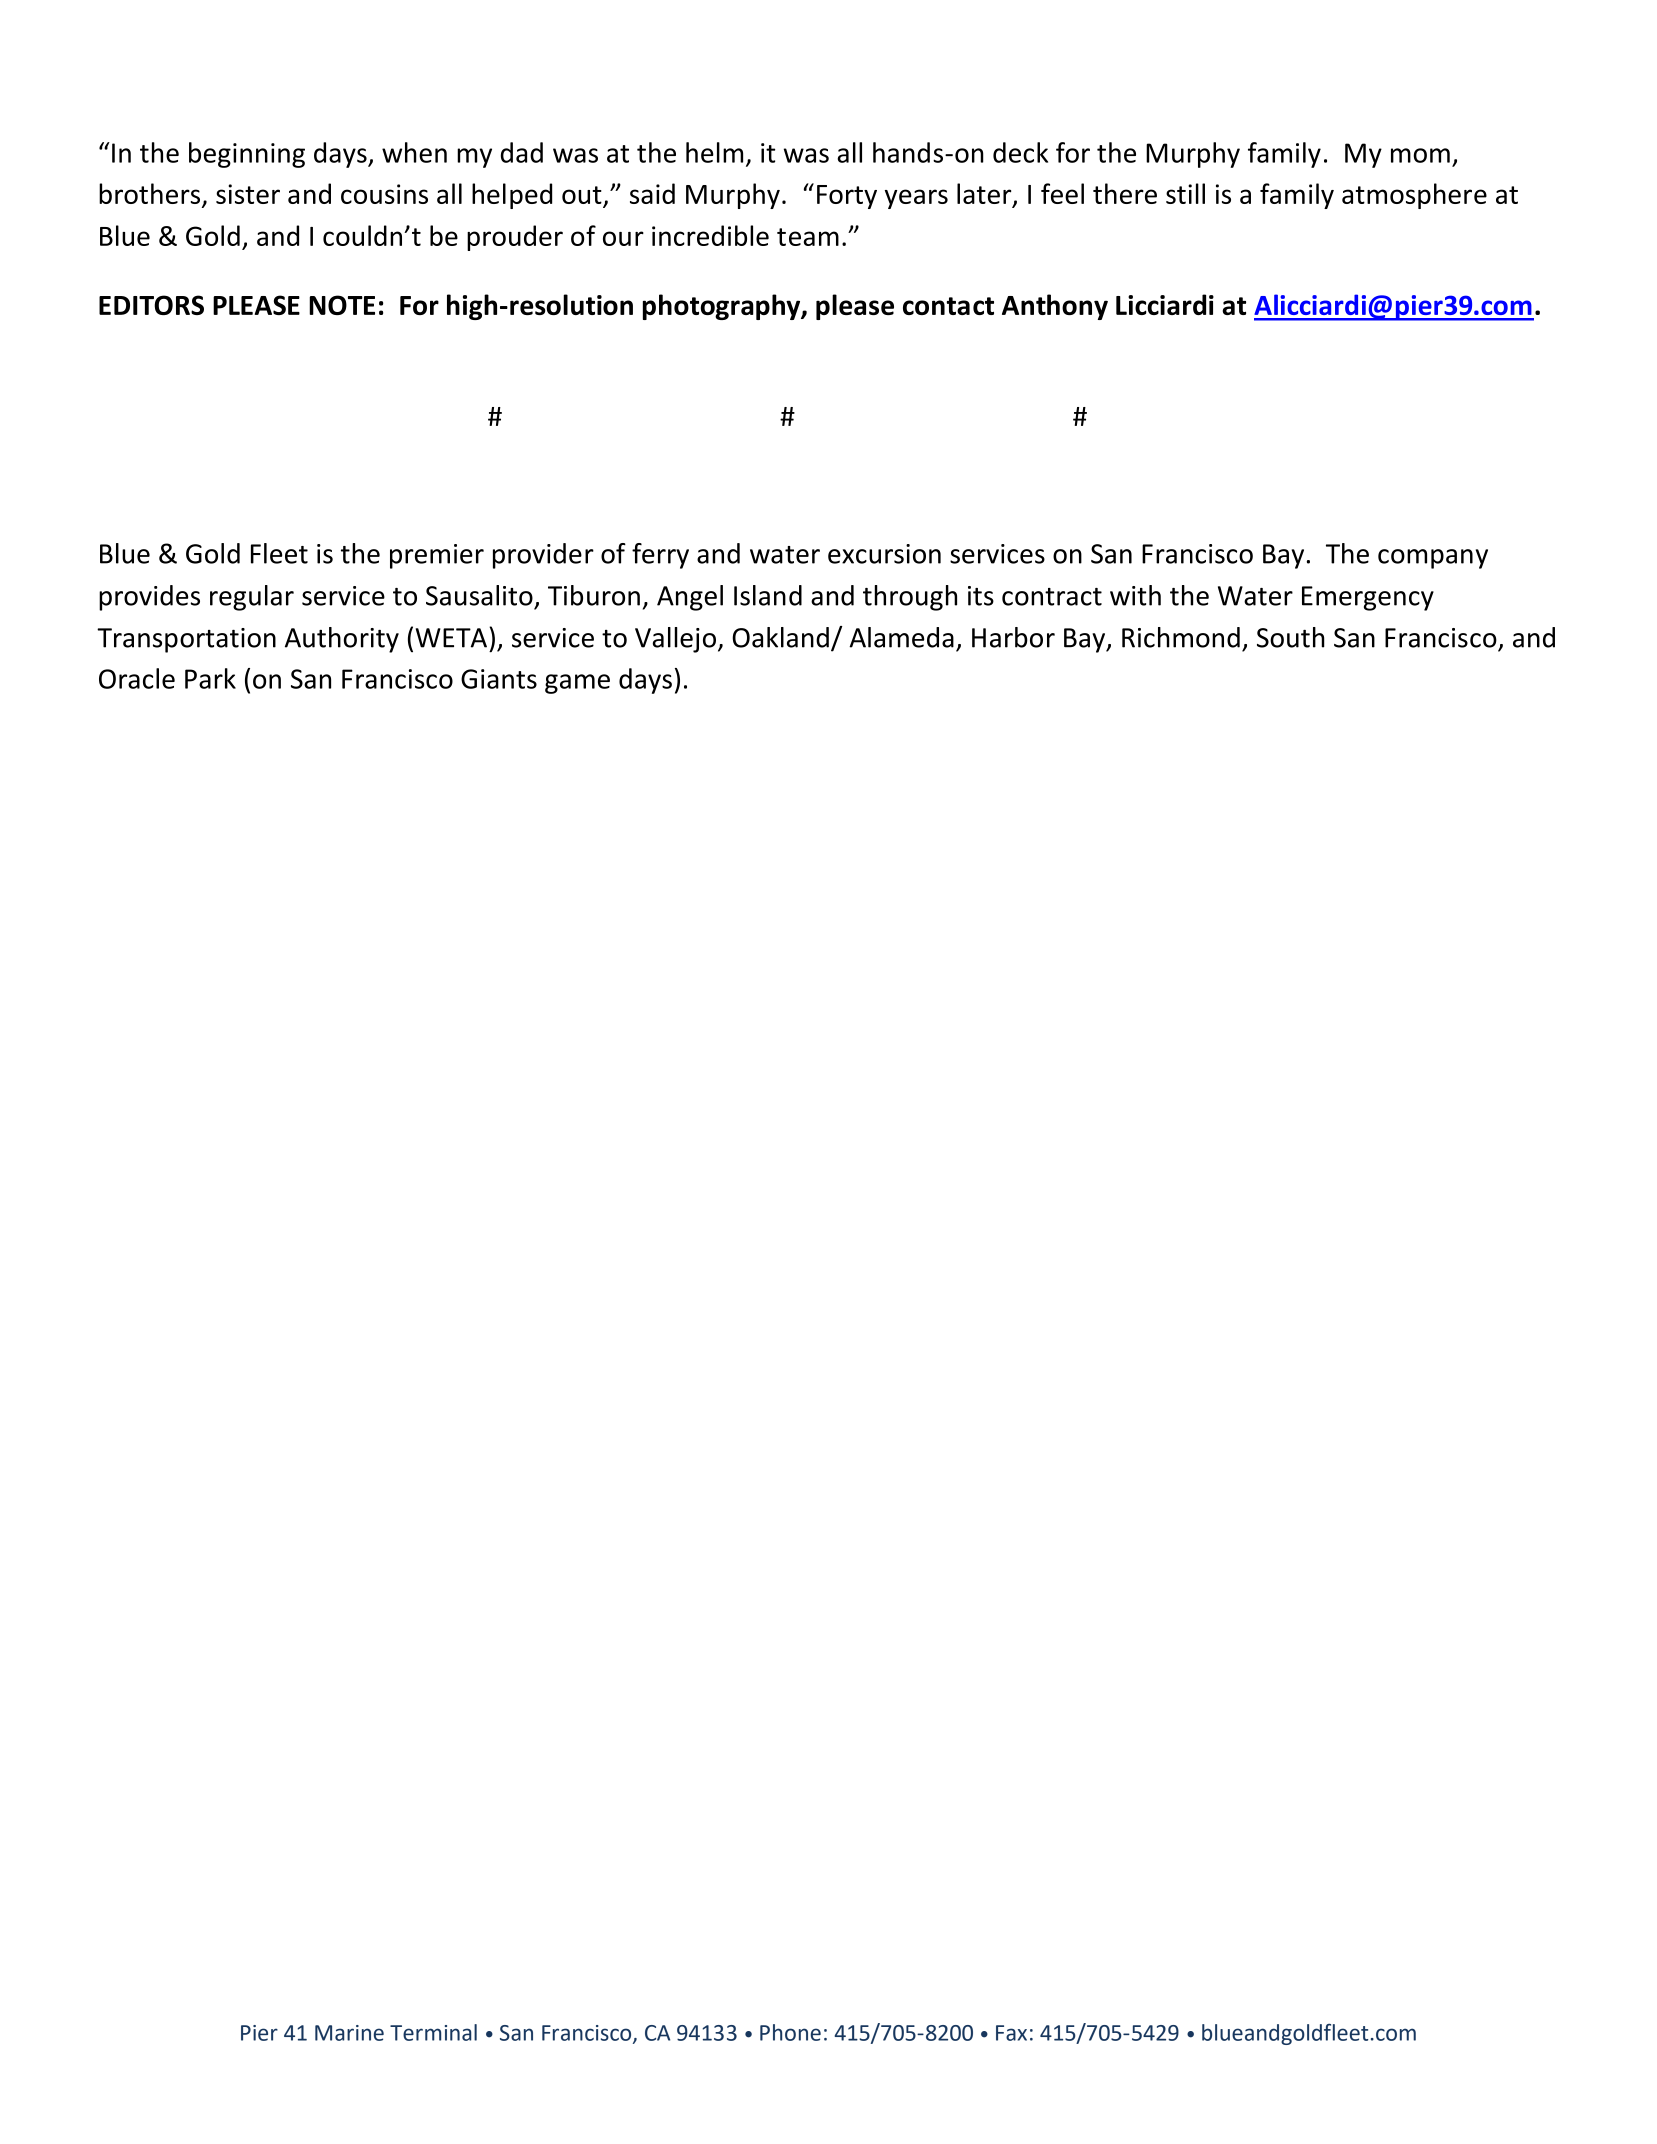 The height and width of the page is (2144, 1657). I want to click on Park, so click(210, 678).
